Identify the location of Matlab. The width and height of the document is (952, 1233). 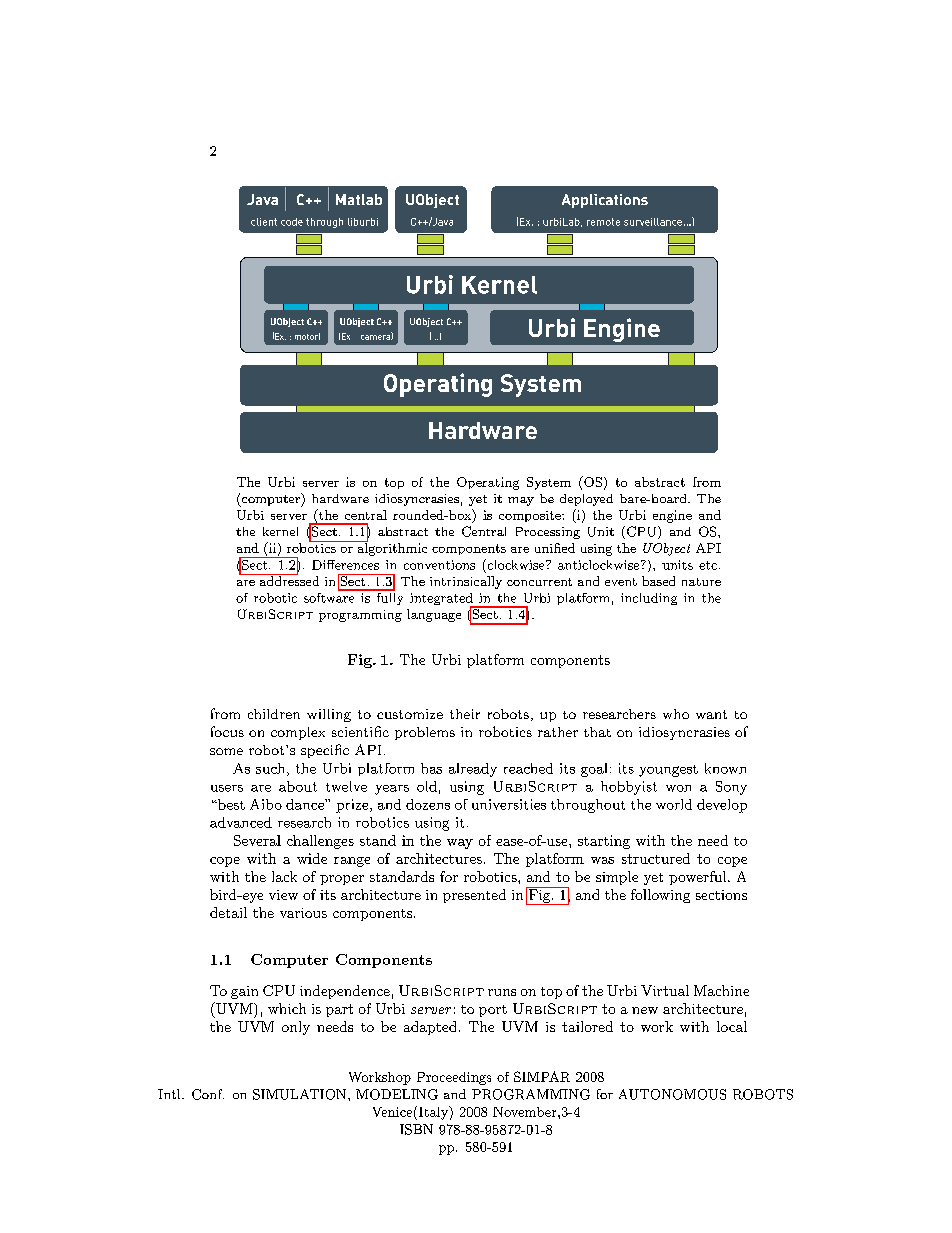
(359, 199).
